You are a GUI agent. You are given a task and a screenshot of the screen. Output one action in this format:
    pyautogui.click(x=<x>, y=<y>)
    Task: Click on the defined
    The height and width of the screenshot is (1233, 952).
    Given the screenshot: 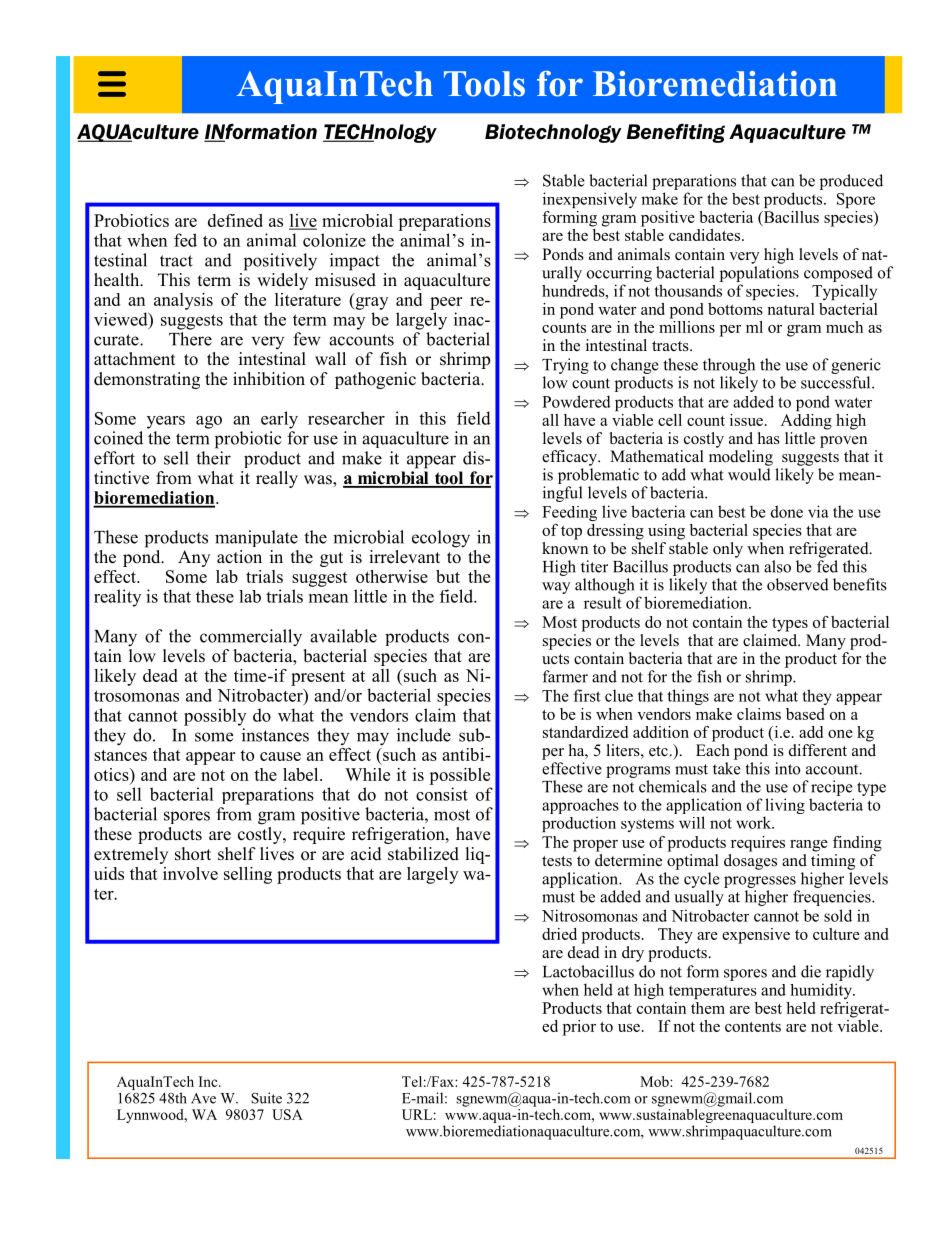 What is the action you would take?
    pyautogui.click(x=235, y=220)
